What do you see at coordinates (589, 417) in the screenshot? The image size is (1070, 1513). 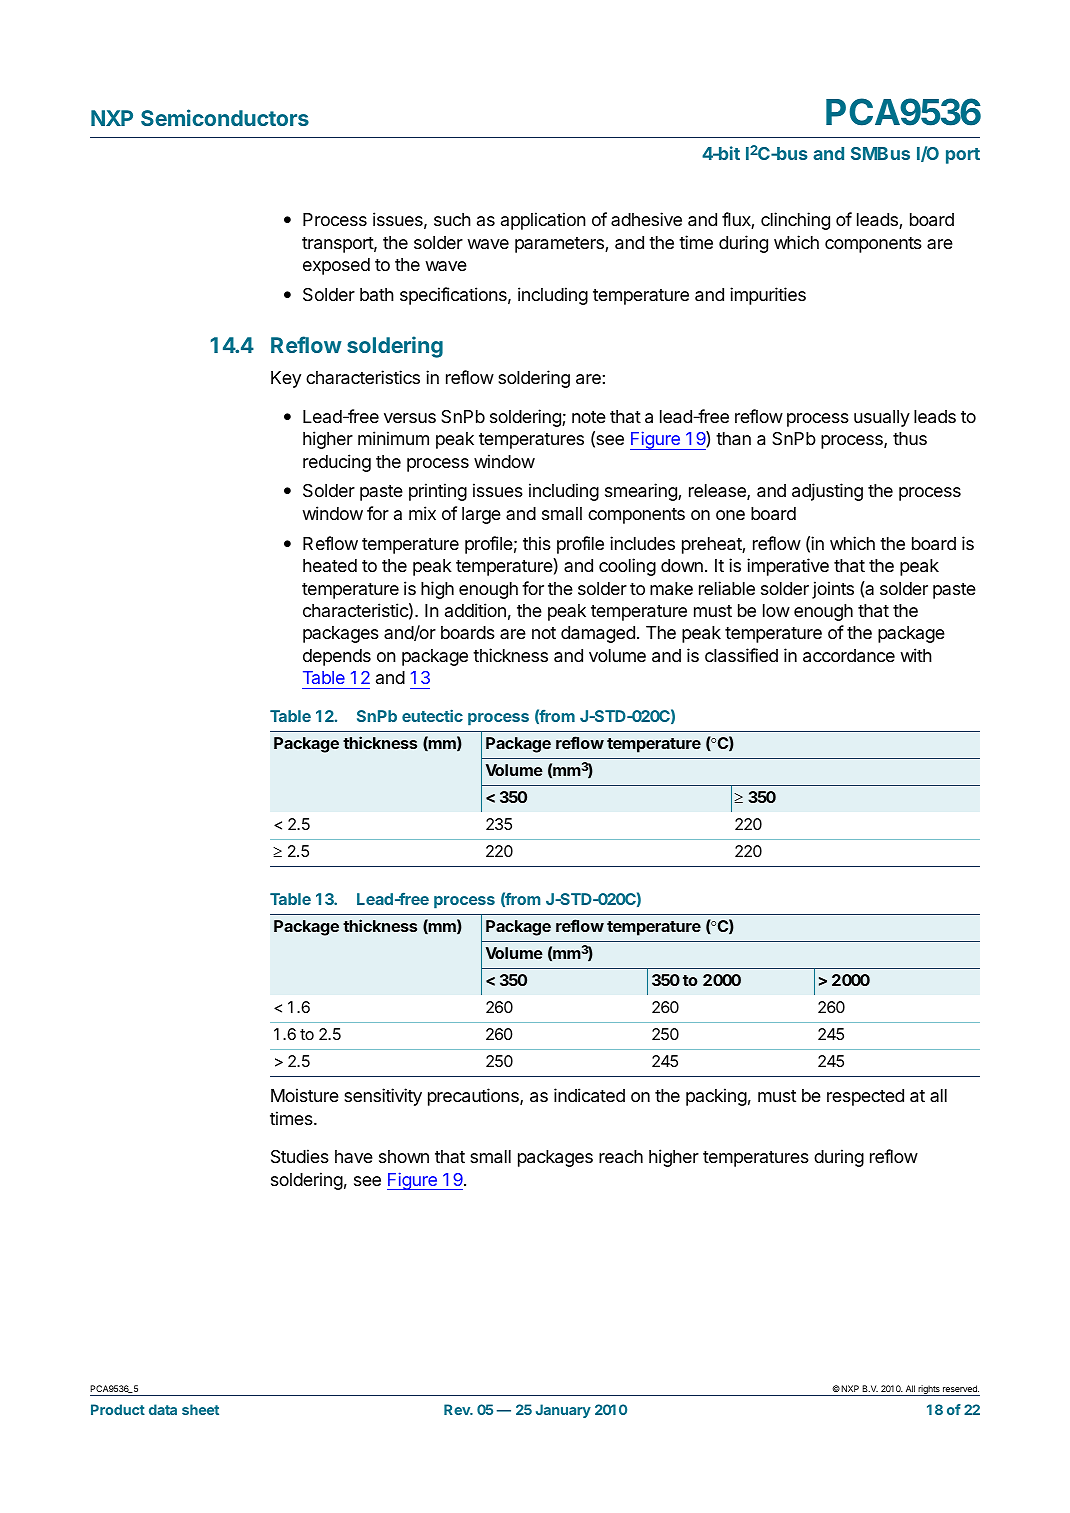 I see `note` at bounding box center [589, 417].
